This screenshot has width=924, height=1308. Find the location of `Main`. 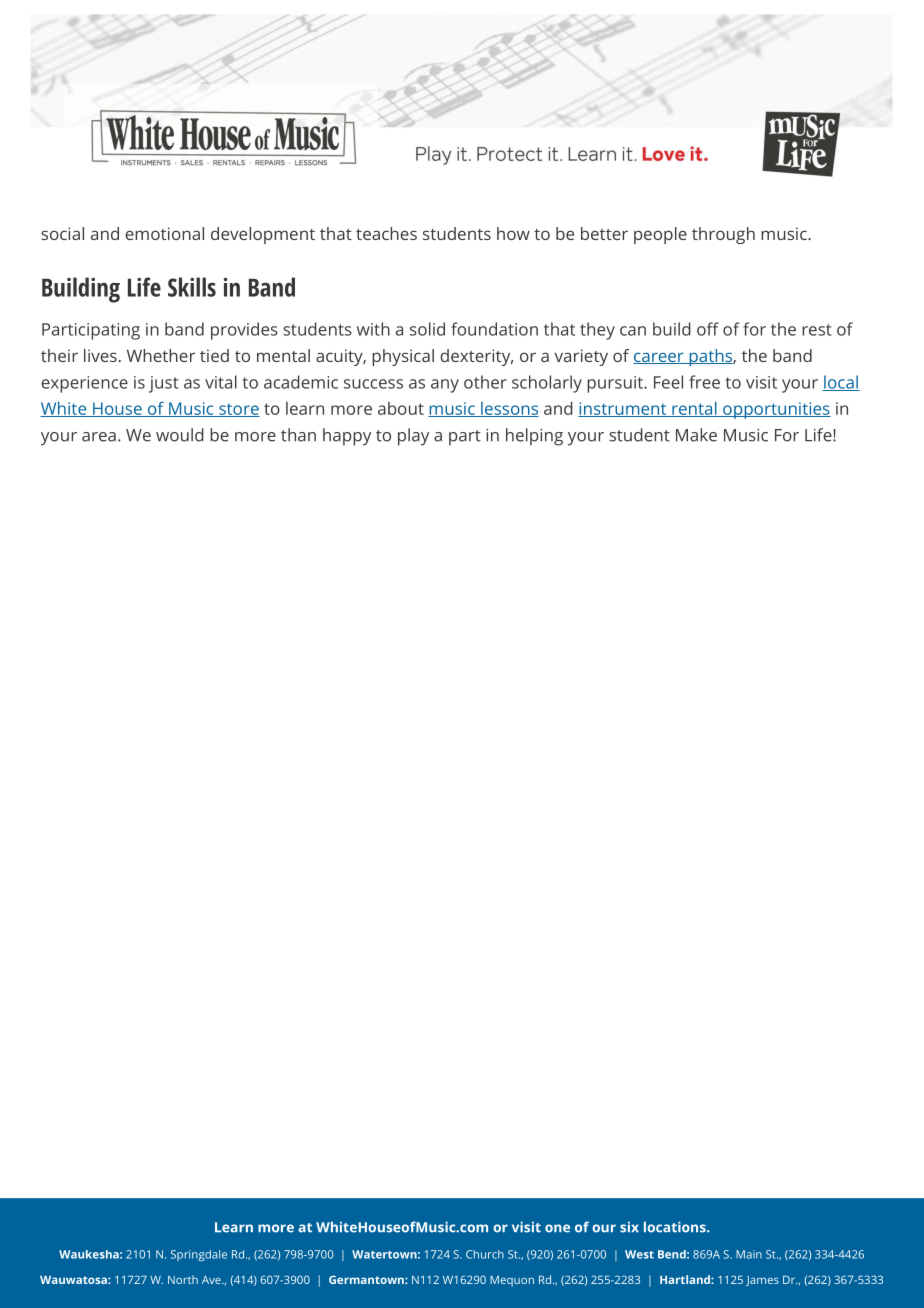

Main is located at coordinates (749, 1254).
